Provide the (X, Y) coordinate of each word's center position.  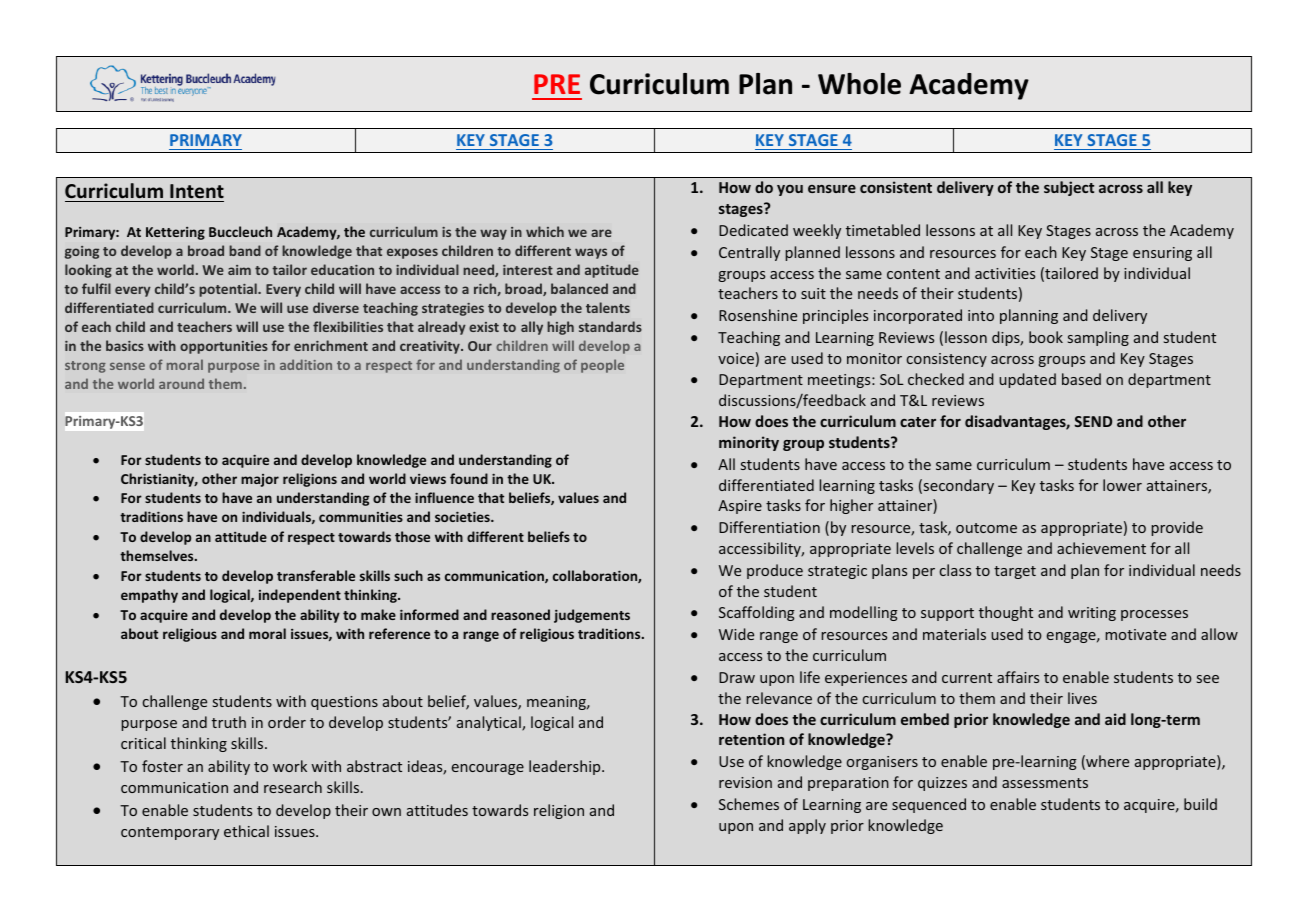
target (1015, 572)
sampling (1098, 338)
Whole (859, 84)
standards (610, 326)
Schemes (749, 804)
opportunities (224, 347)
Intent (197, 191)
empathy (149, 596)
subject (1069, 188)
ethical (246, 831)
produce (775, 571)
